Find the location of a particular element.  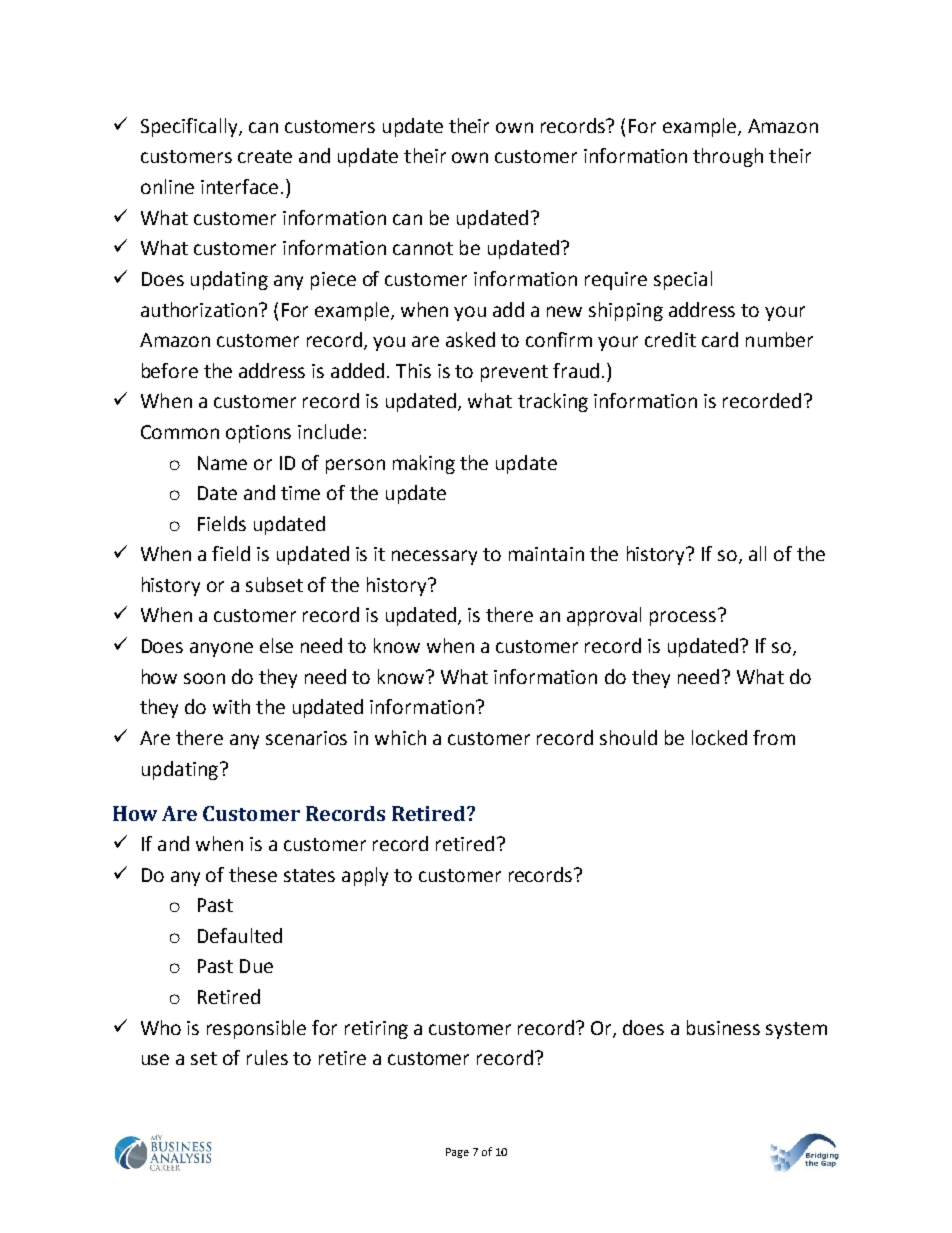

business is located at coordinates (723, 1027).
